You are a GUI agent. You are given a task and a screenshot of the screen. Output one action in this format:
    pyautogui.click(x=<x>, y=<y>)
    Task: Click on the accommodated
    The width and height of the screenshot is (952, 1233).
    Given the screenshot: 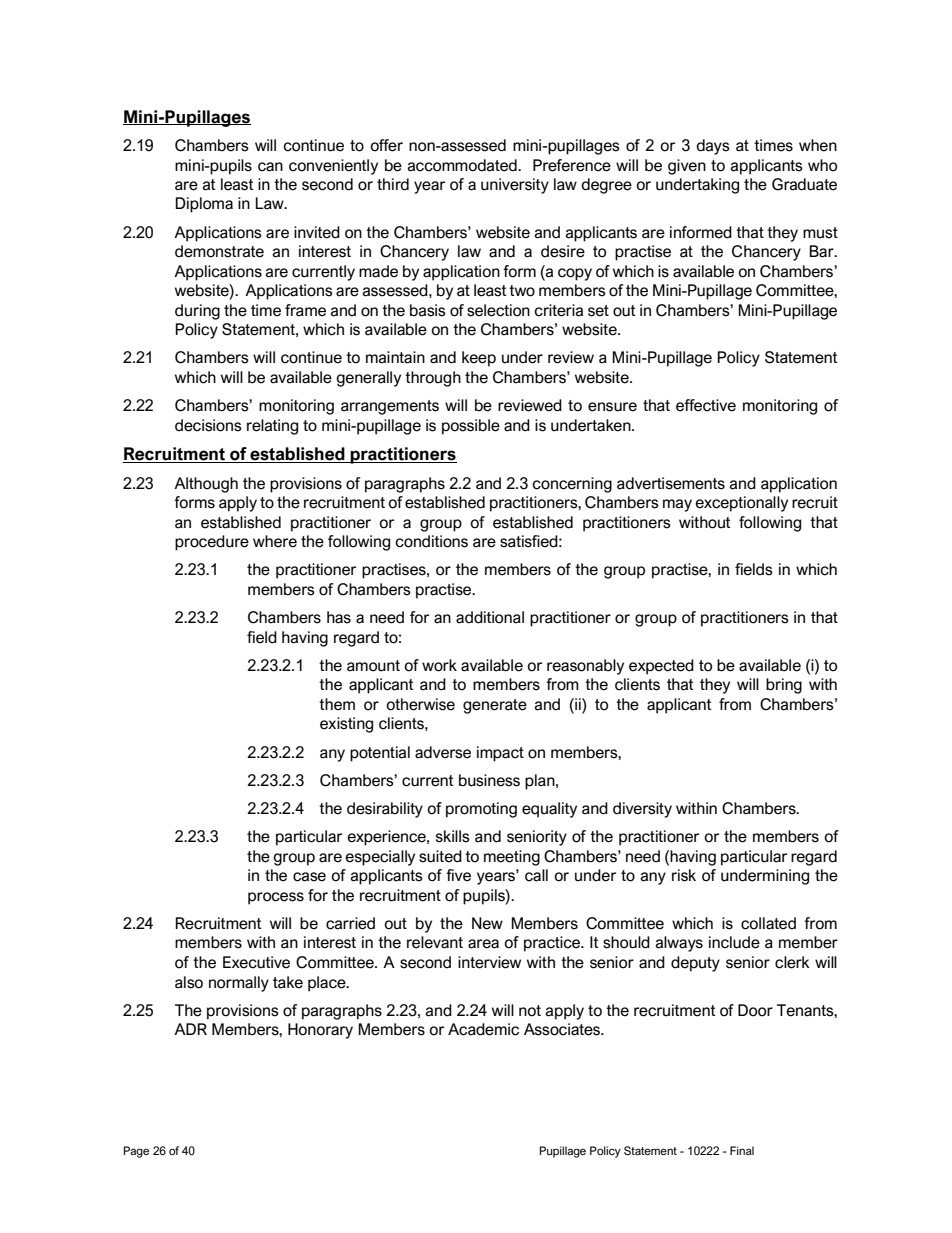 What is the action you would take?
    pyautogui.click(x=463, y=165)
